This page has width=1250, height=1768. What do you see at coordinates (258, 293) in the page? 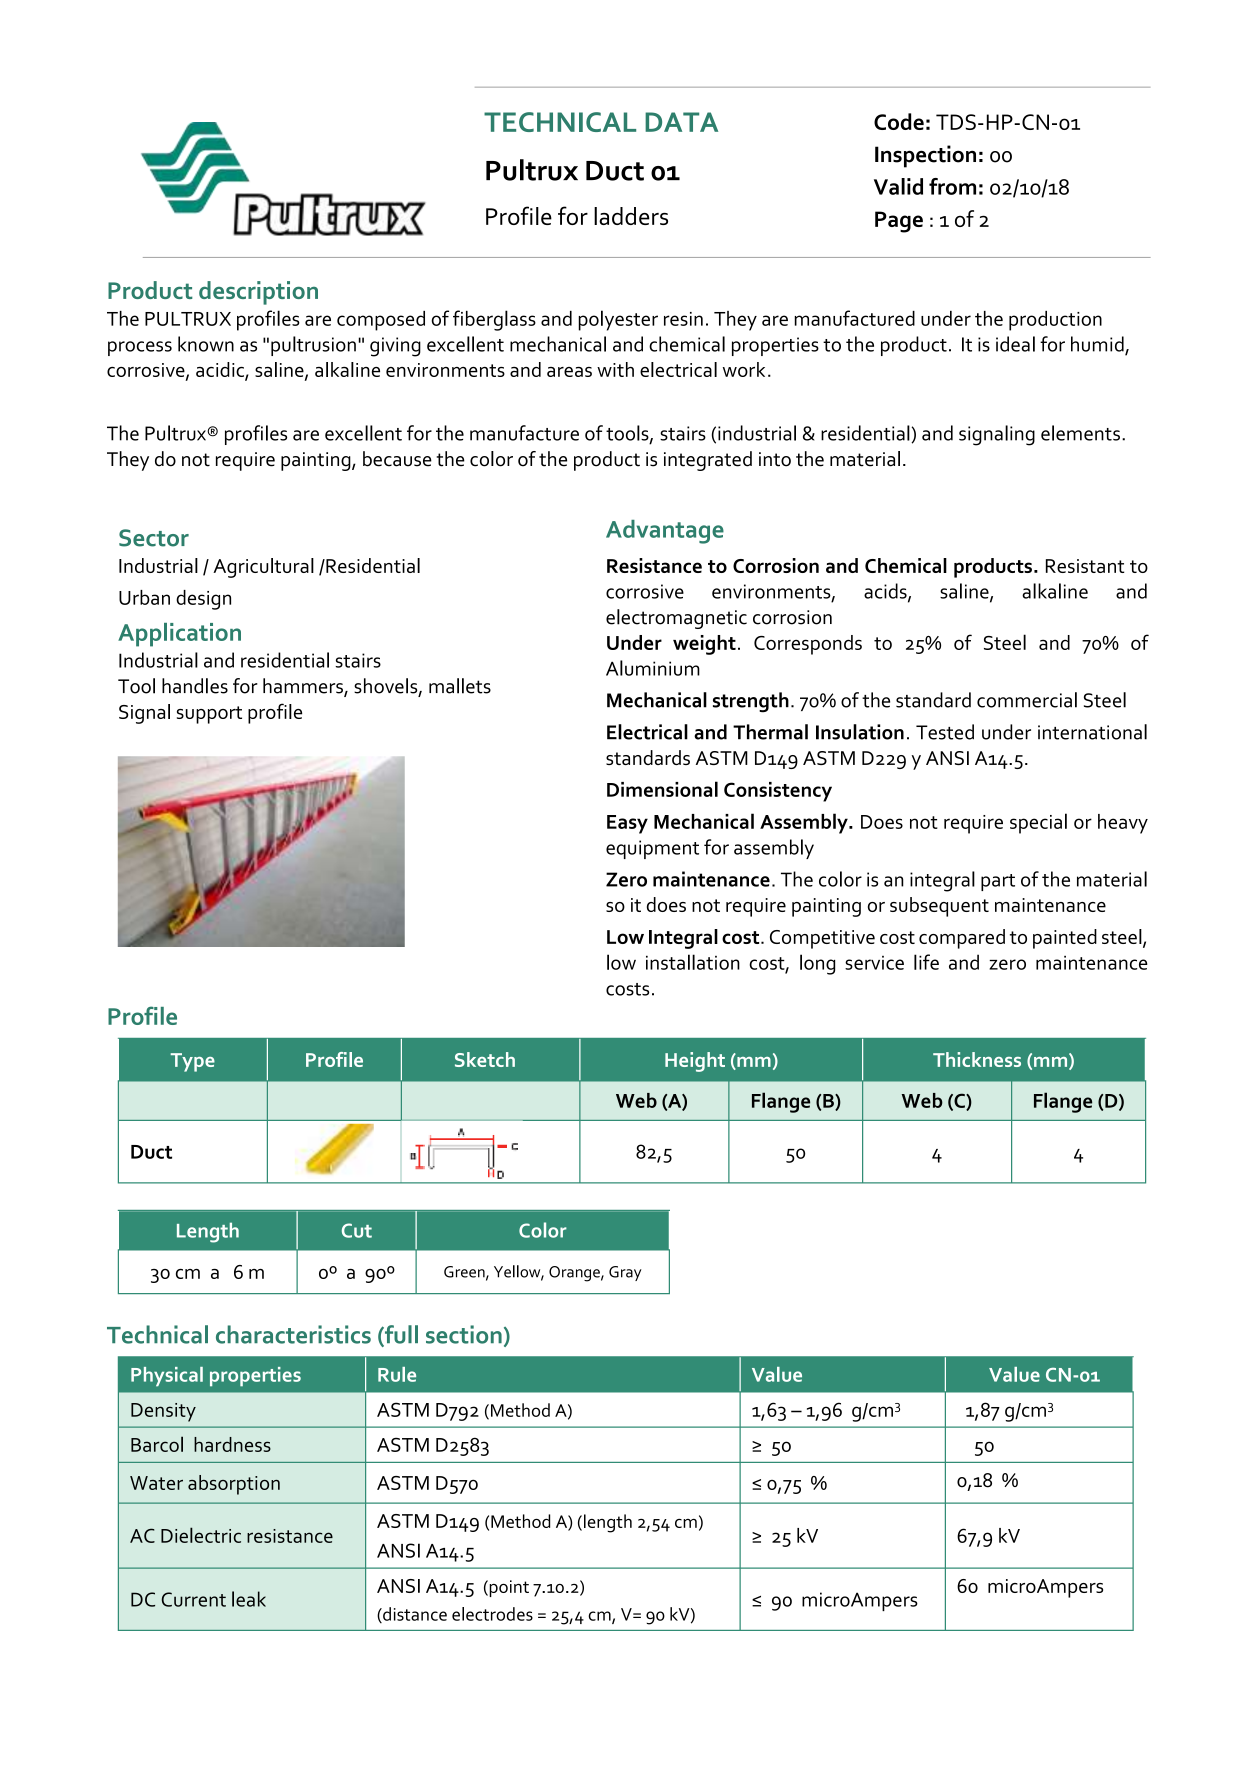
I see `description` at bounding box center [258, 293].
